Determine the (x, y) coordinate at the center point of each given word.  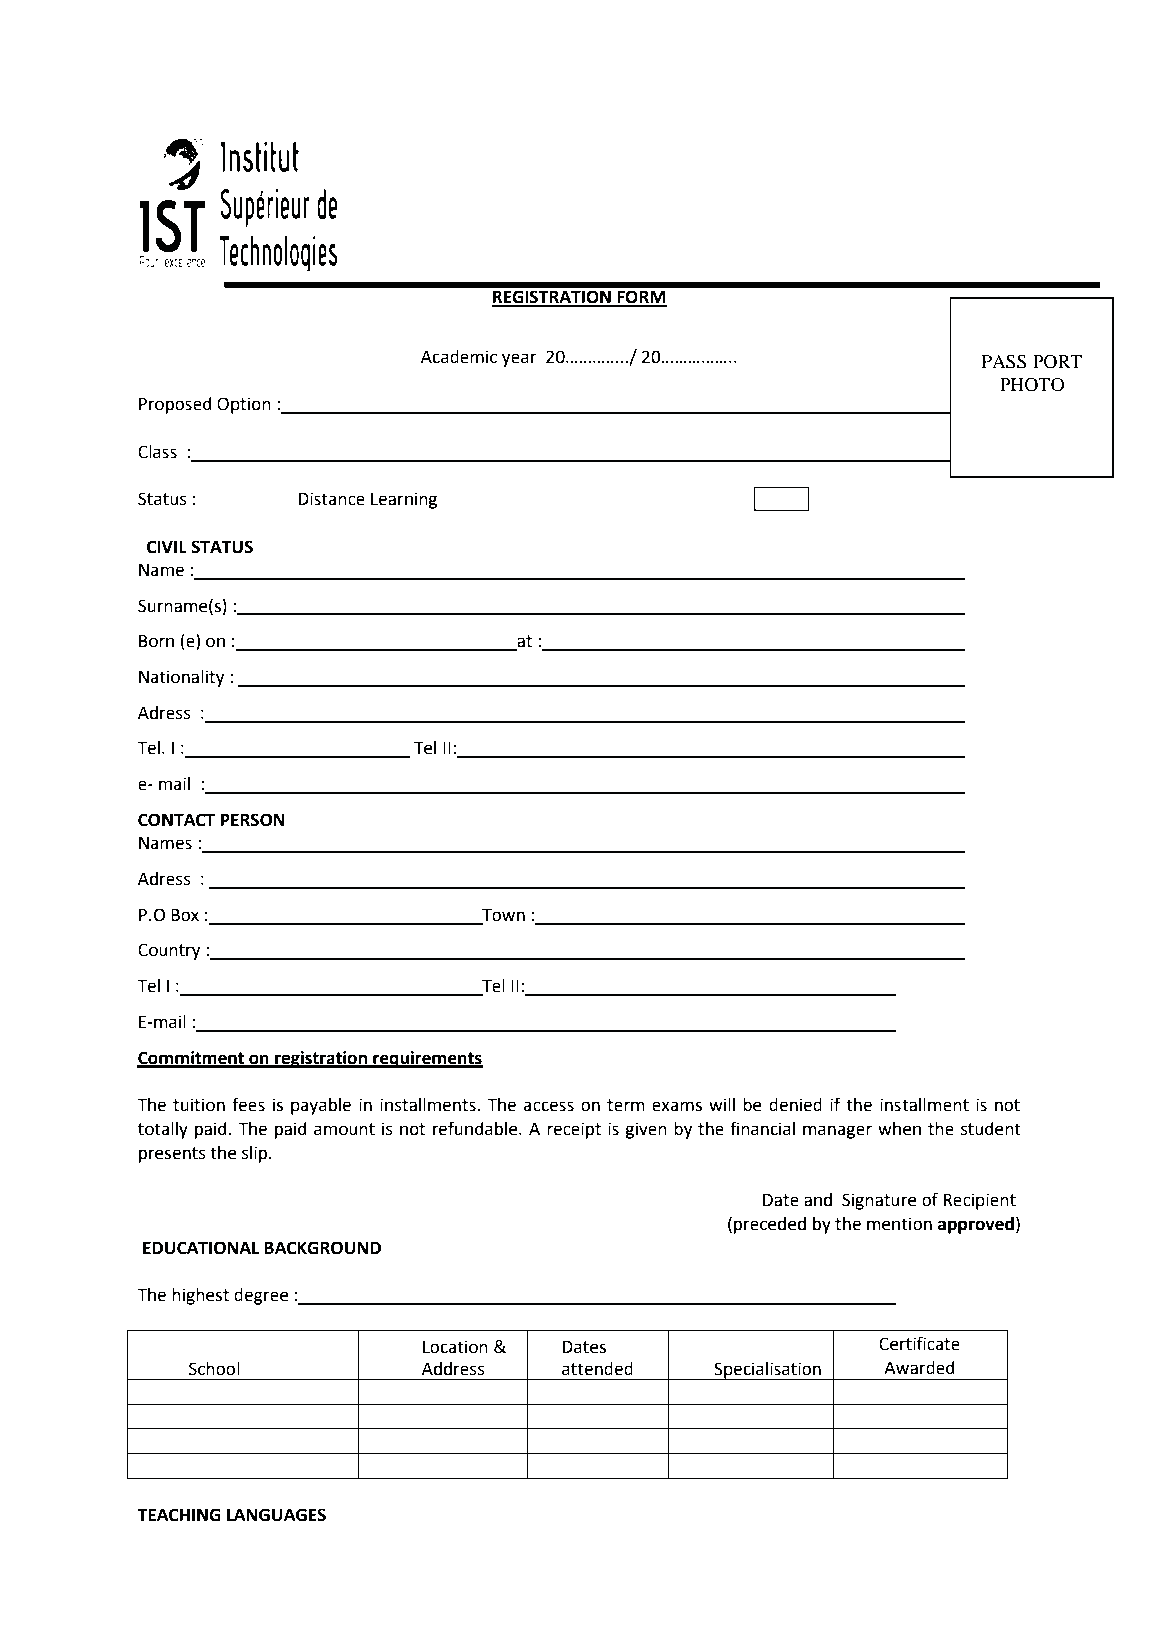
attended (597, 1369)
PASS (1004, 362)
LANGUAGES (276, 1515)
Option (244, 405)
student (991, 1129)
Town (503, 915)
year (519, 360)
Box (185, 915)
